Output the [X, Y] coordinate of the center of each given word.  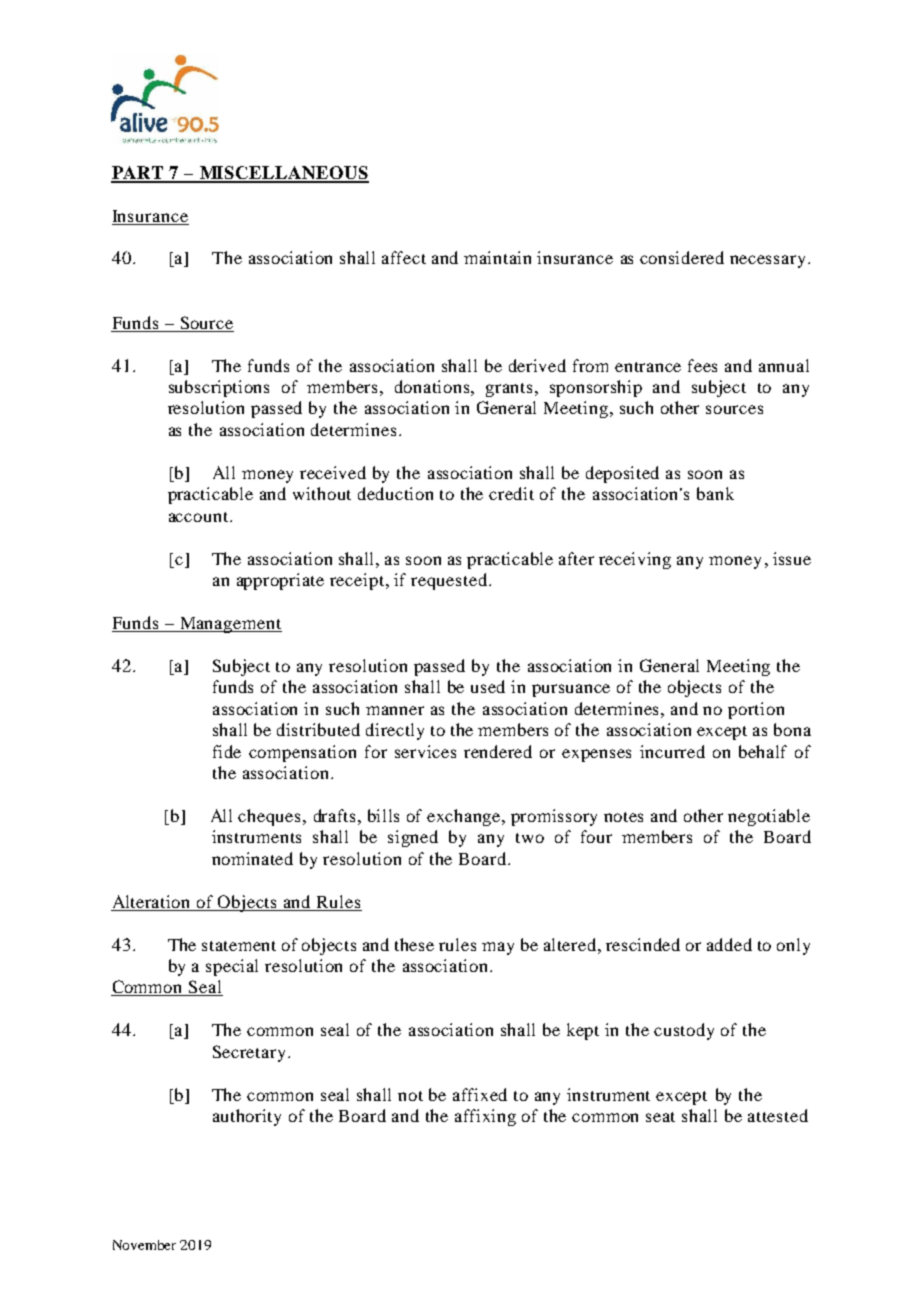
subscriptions [219, 388]
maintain [497, 257]
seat [660, 1117]
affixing [485, 1117]
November [144, 1245]
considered [682, 257]
